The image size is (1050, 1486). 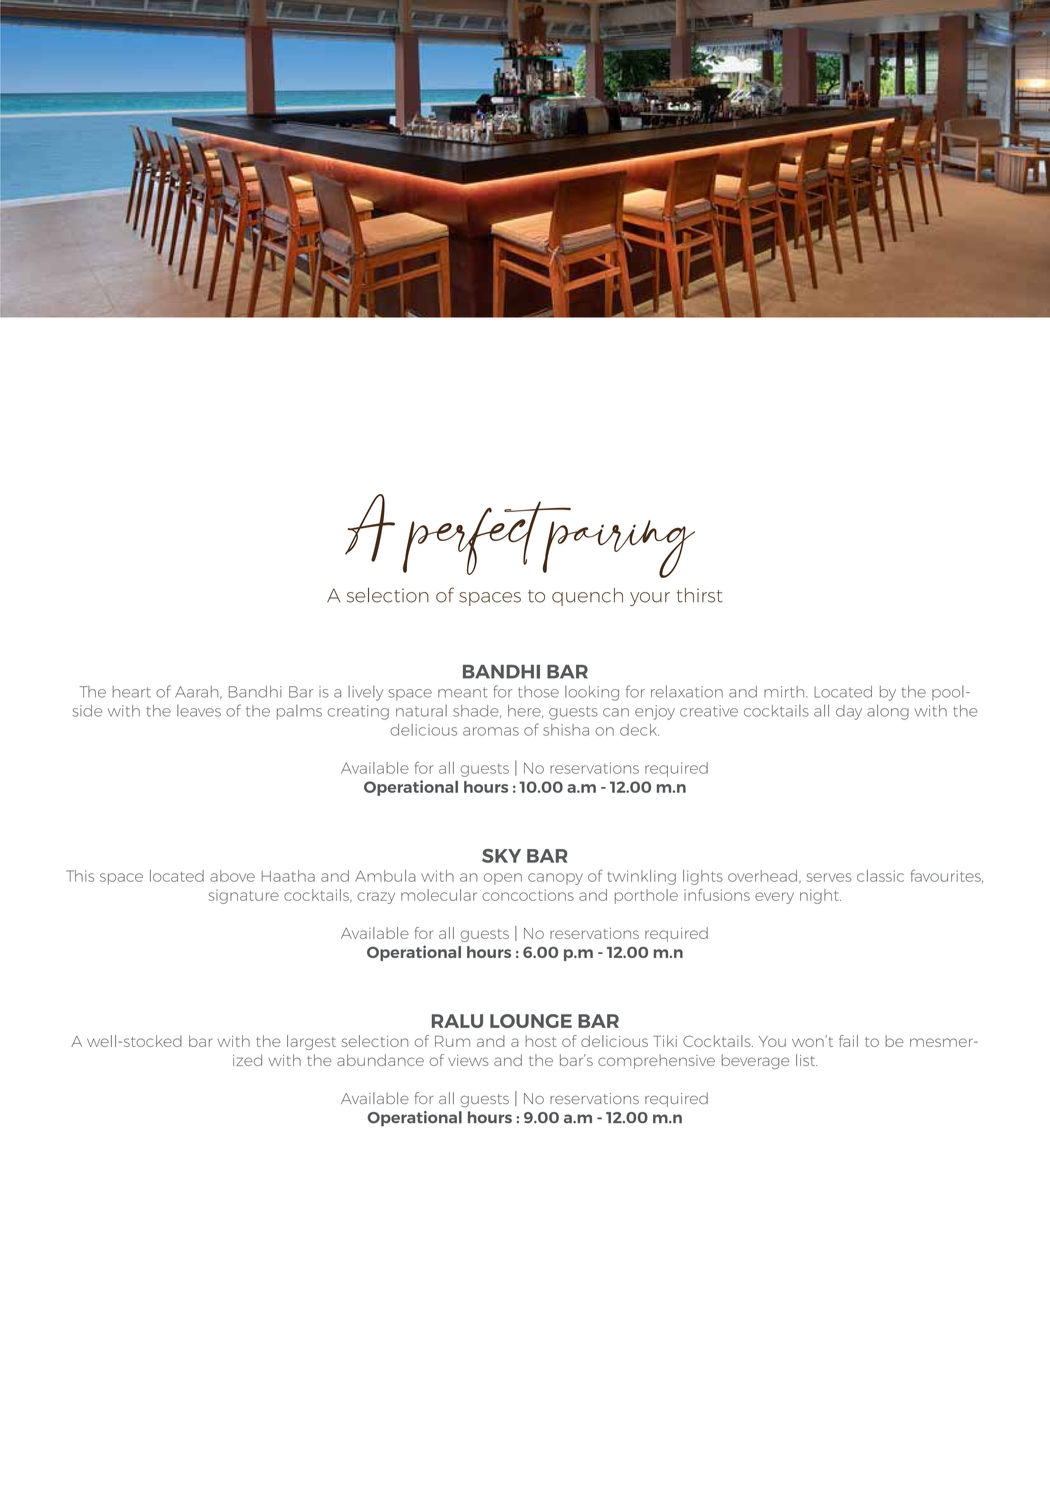 What do you see at coordinates (699, 595) in the screenshot?
I see `thirst` at bounding box center [699, 595].
